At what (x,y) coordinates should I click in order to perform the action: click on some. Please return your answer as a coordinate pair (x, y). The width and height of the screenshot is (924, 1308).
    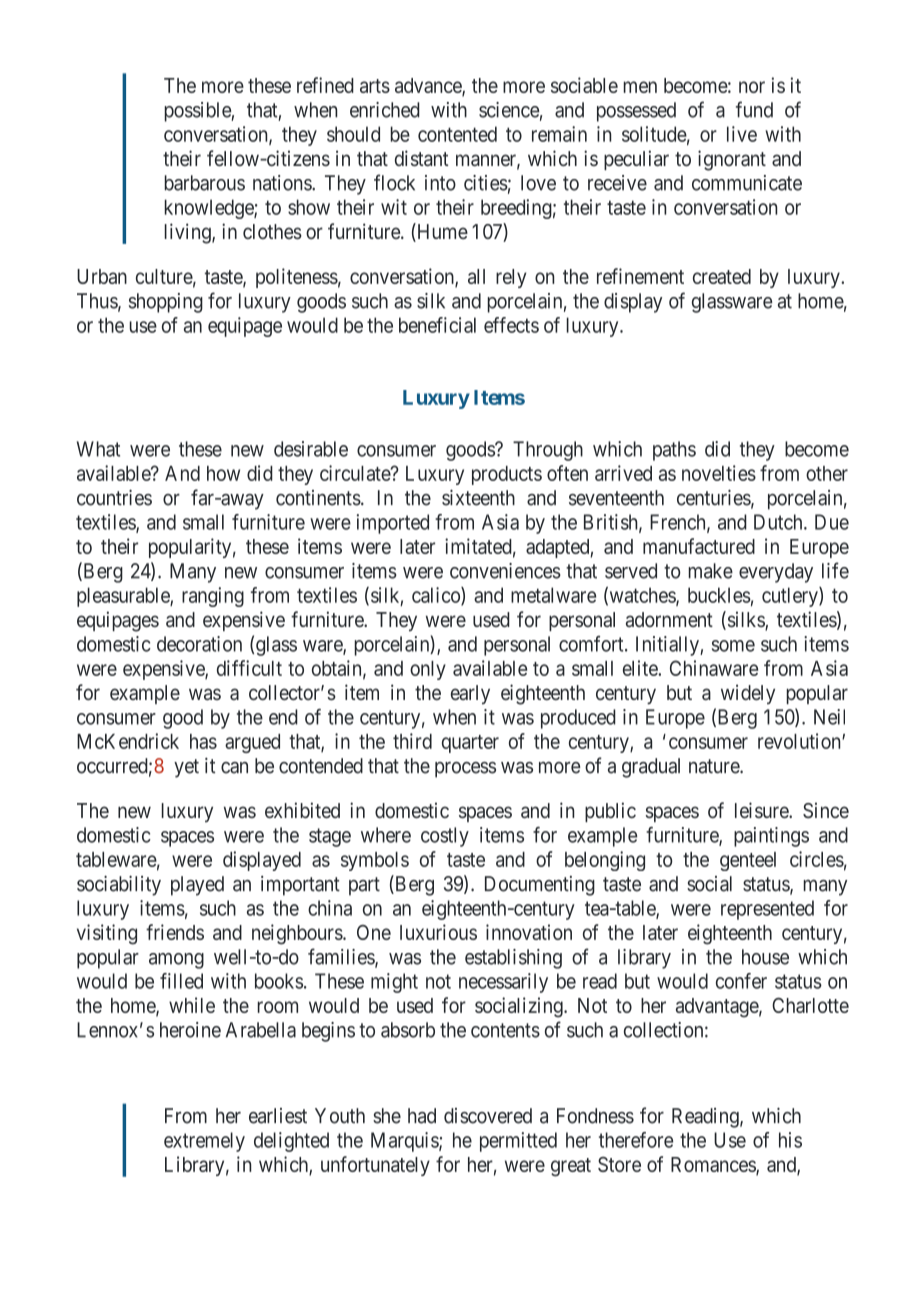
    Looking at the image, I should click on (733, 646).
